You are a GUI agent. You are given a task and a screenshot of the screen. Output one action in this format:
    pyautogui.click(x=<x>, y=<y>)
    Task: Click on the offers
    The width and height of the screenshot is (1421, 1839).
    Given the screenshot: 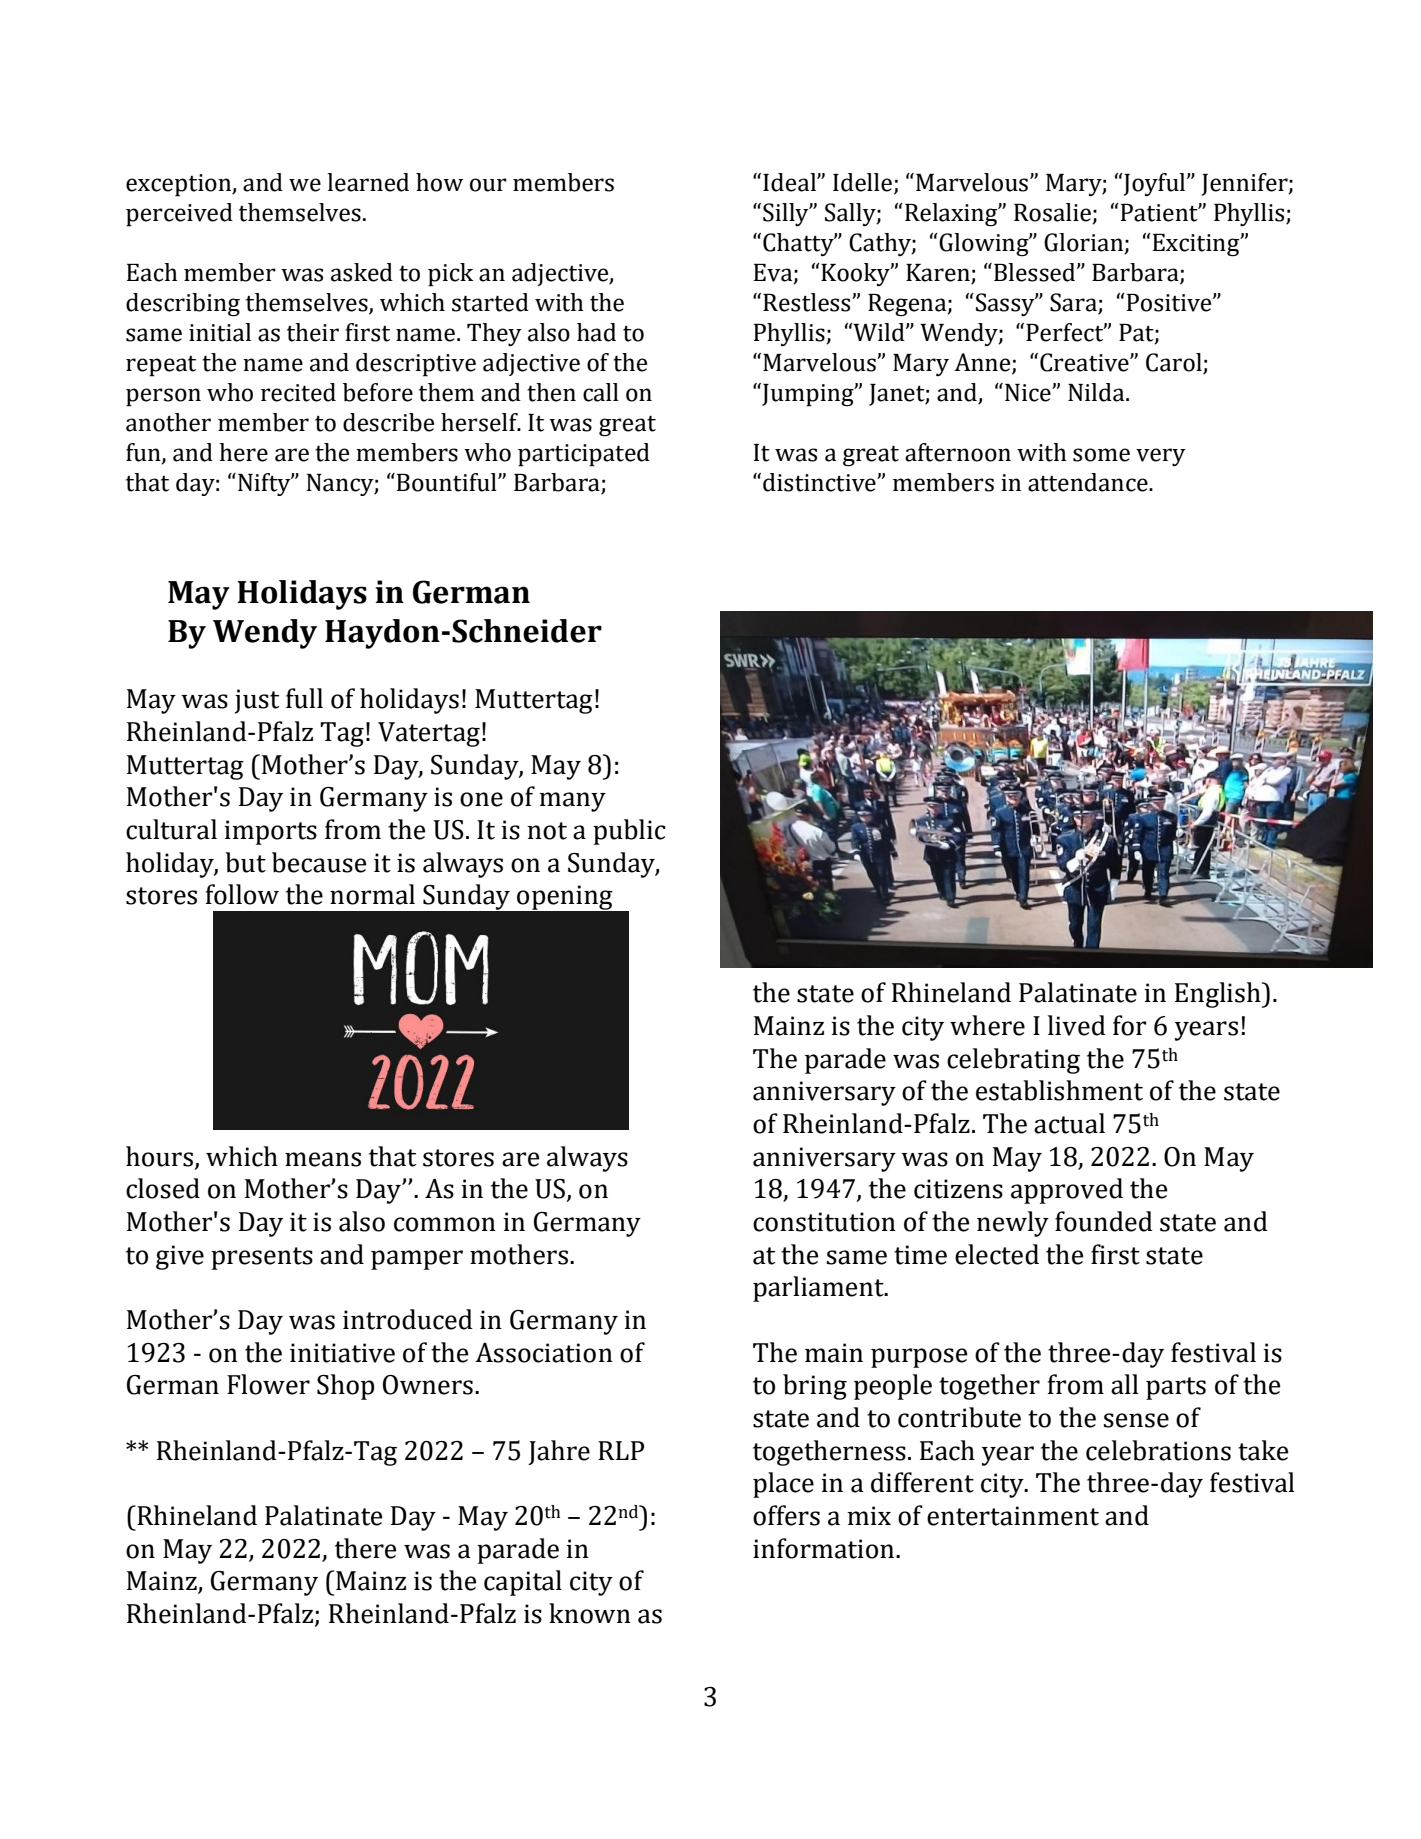 What is the action you would take?
    pyautogui.click(x=786, y=1515)
